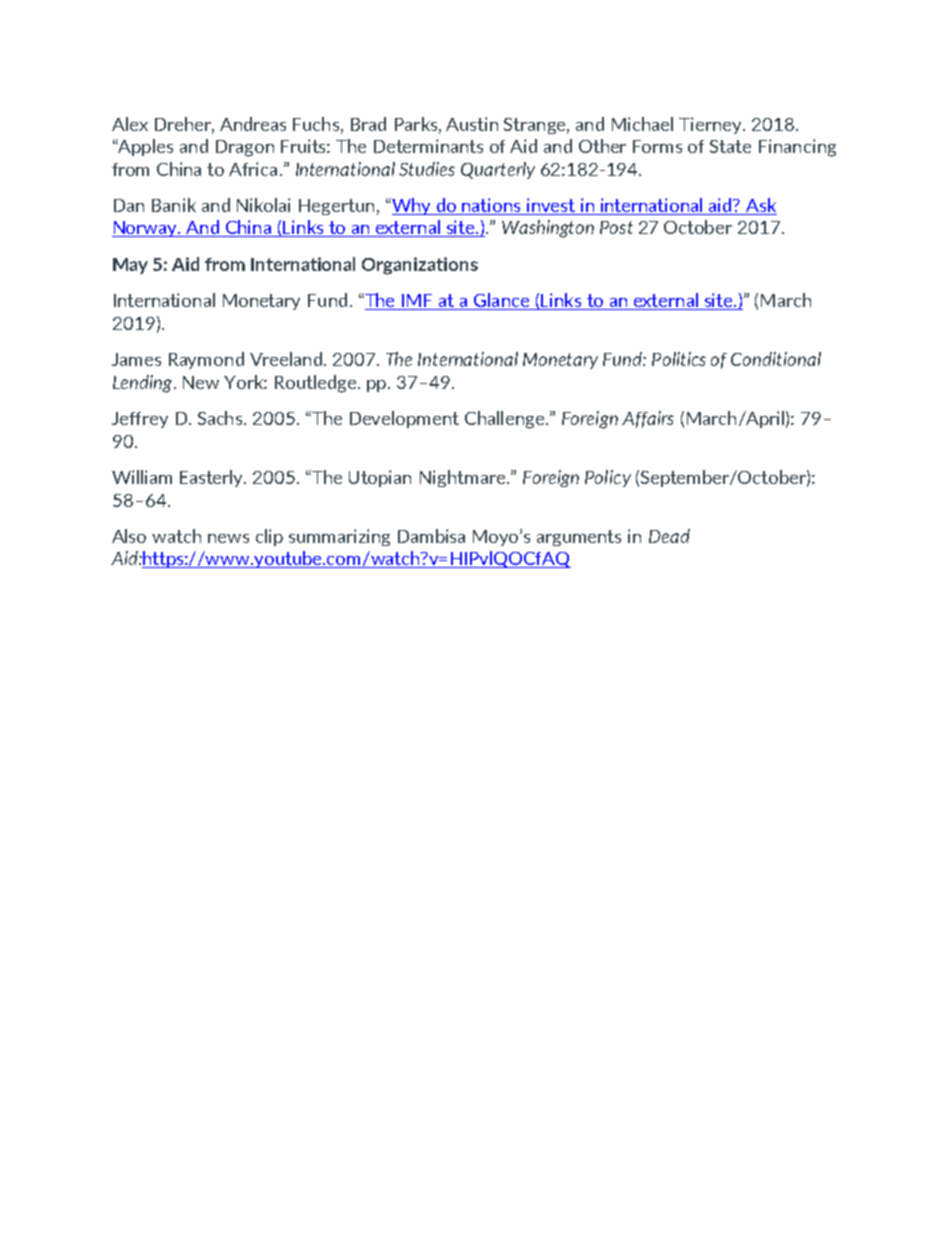 This screenshot has width=952, height=1233. I want to click on Affairs, so click(648, 419).
